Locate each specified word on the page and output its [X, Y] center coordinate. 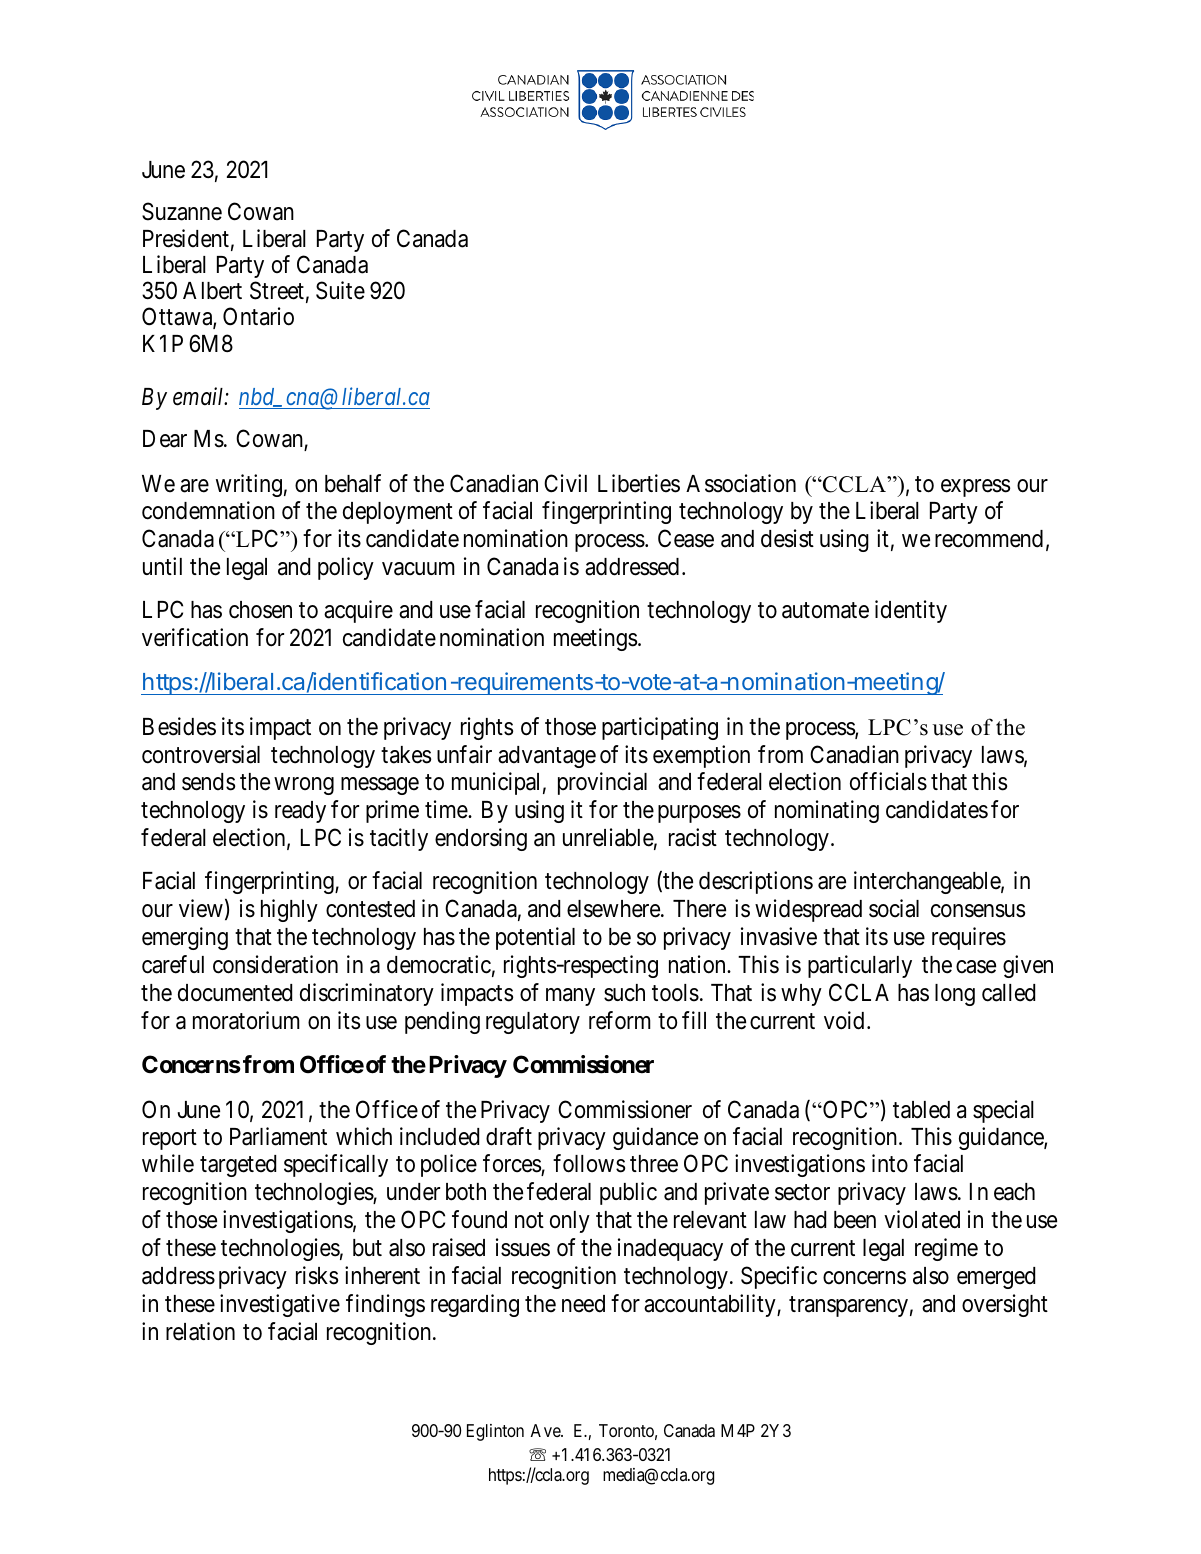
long [955, 995]
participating [660, 728]
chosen [260, 610]
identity [911, 611]
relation [200, 1331]
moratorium [246, 1020]
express [975, 488]
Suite [340, 290]
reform [620, 1020]
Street [277, 290]
